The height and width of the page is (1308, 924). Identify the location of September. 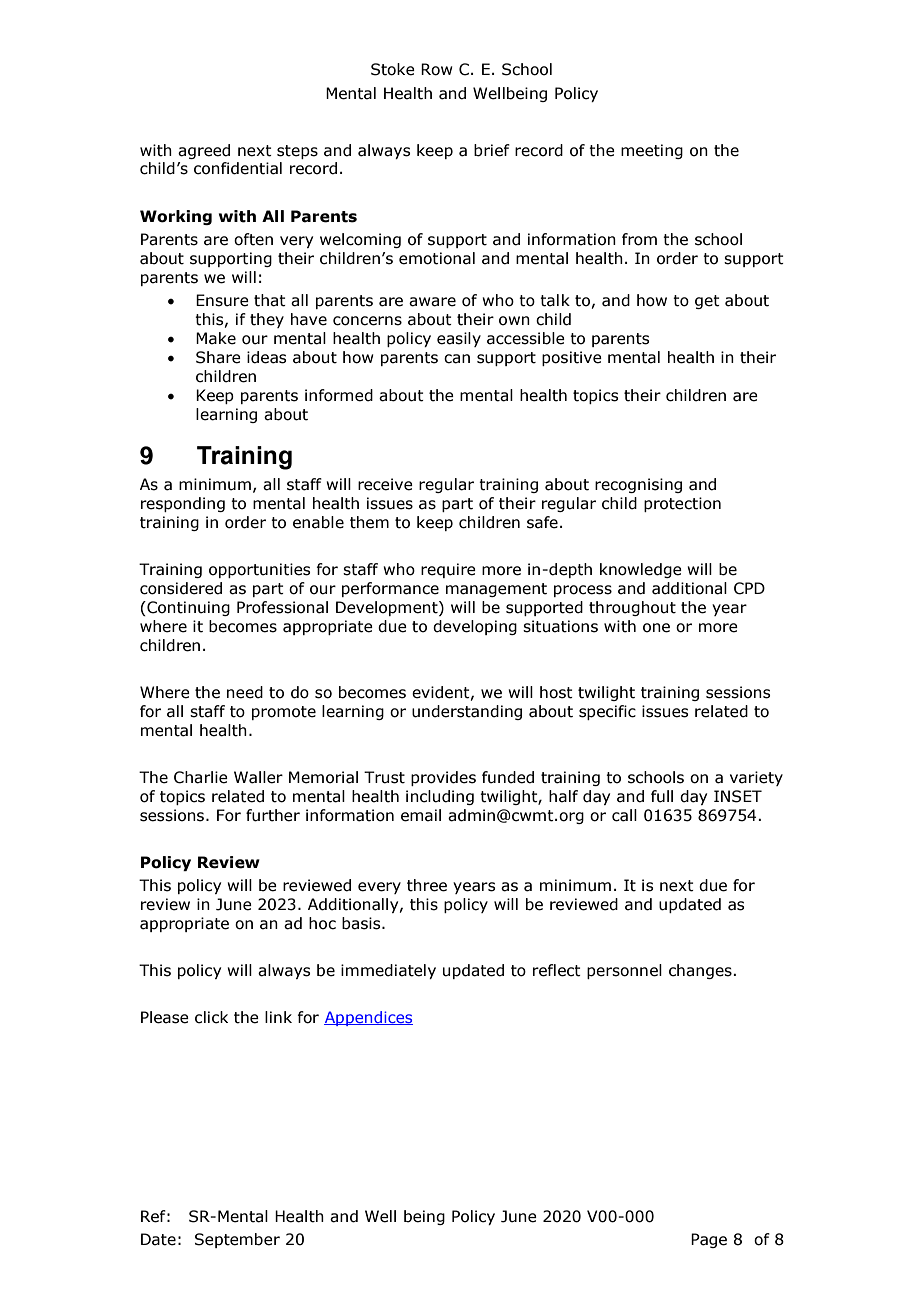
(237, 1240).
